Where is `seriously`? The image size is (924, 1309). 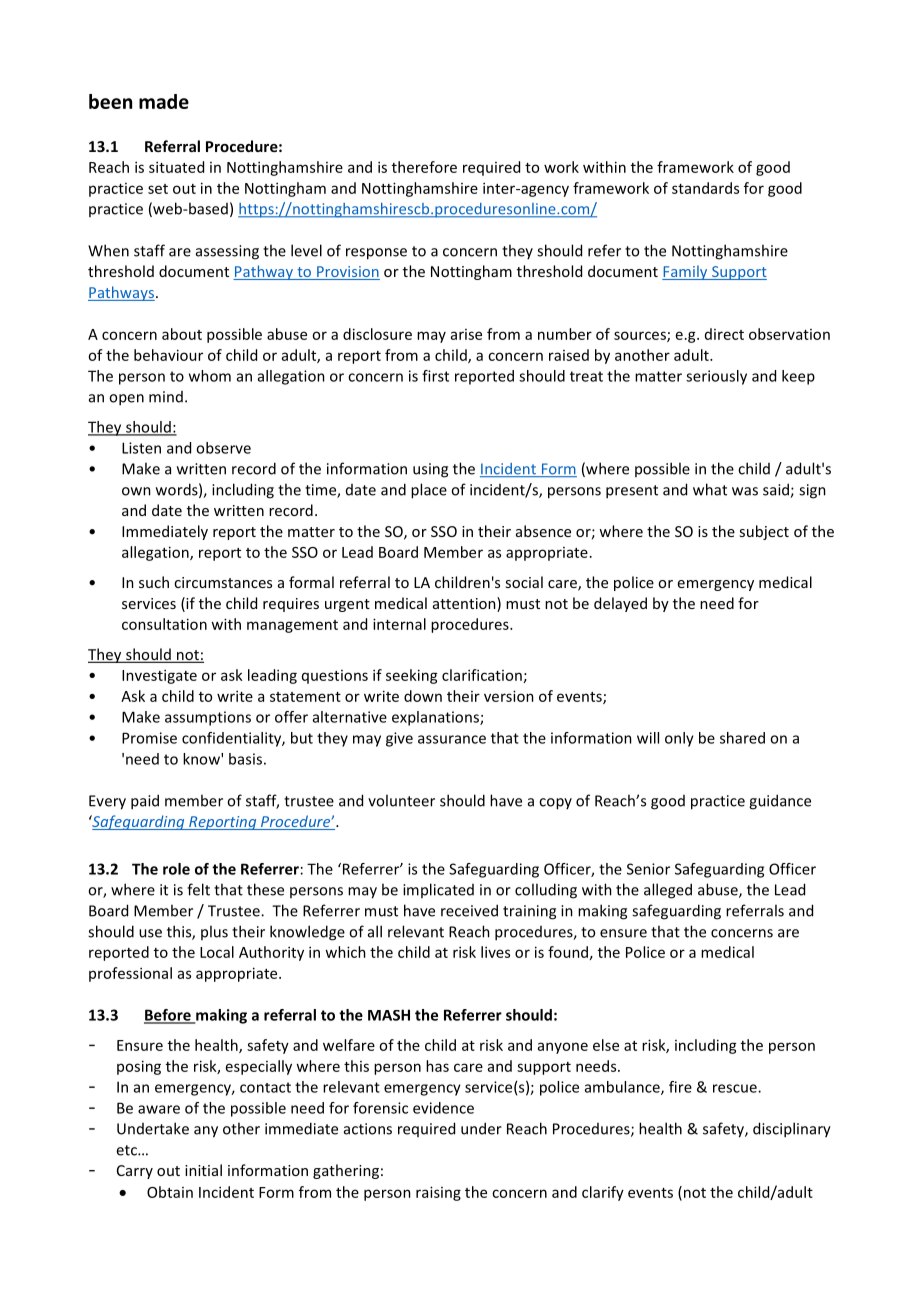 seriously is located at coordinates (716, 377).
